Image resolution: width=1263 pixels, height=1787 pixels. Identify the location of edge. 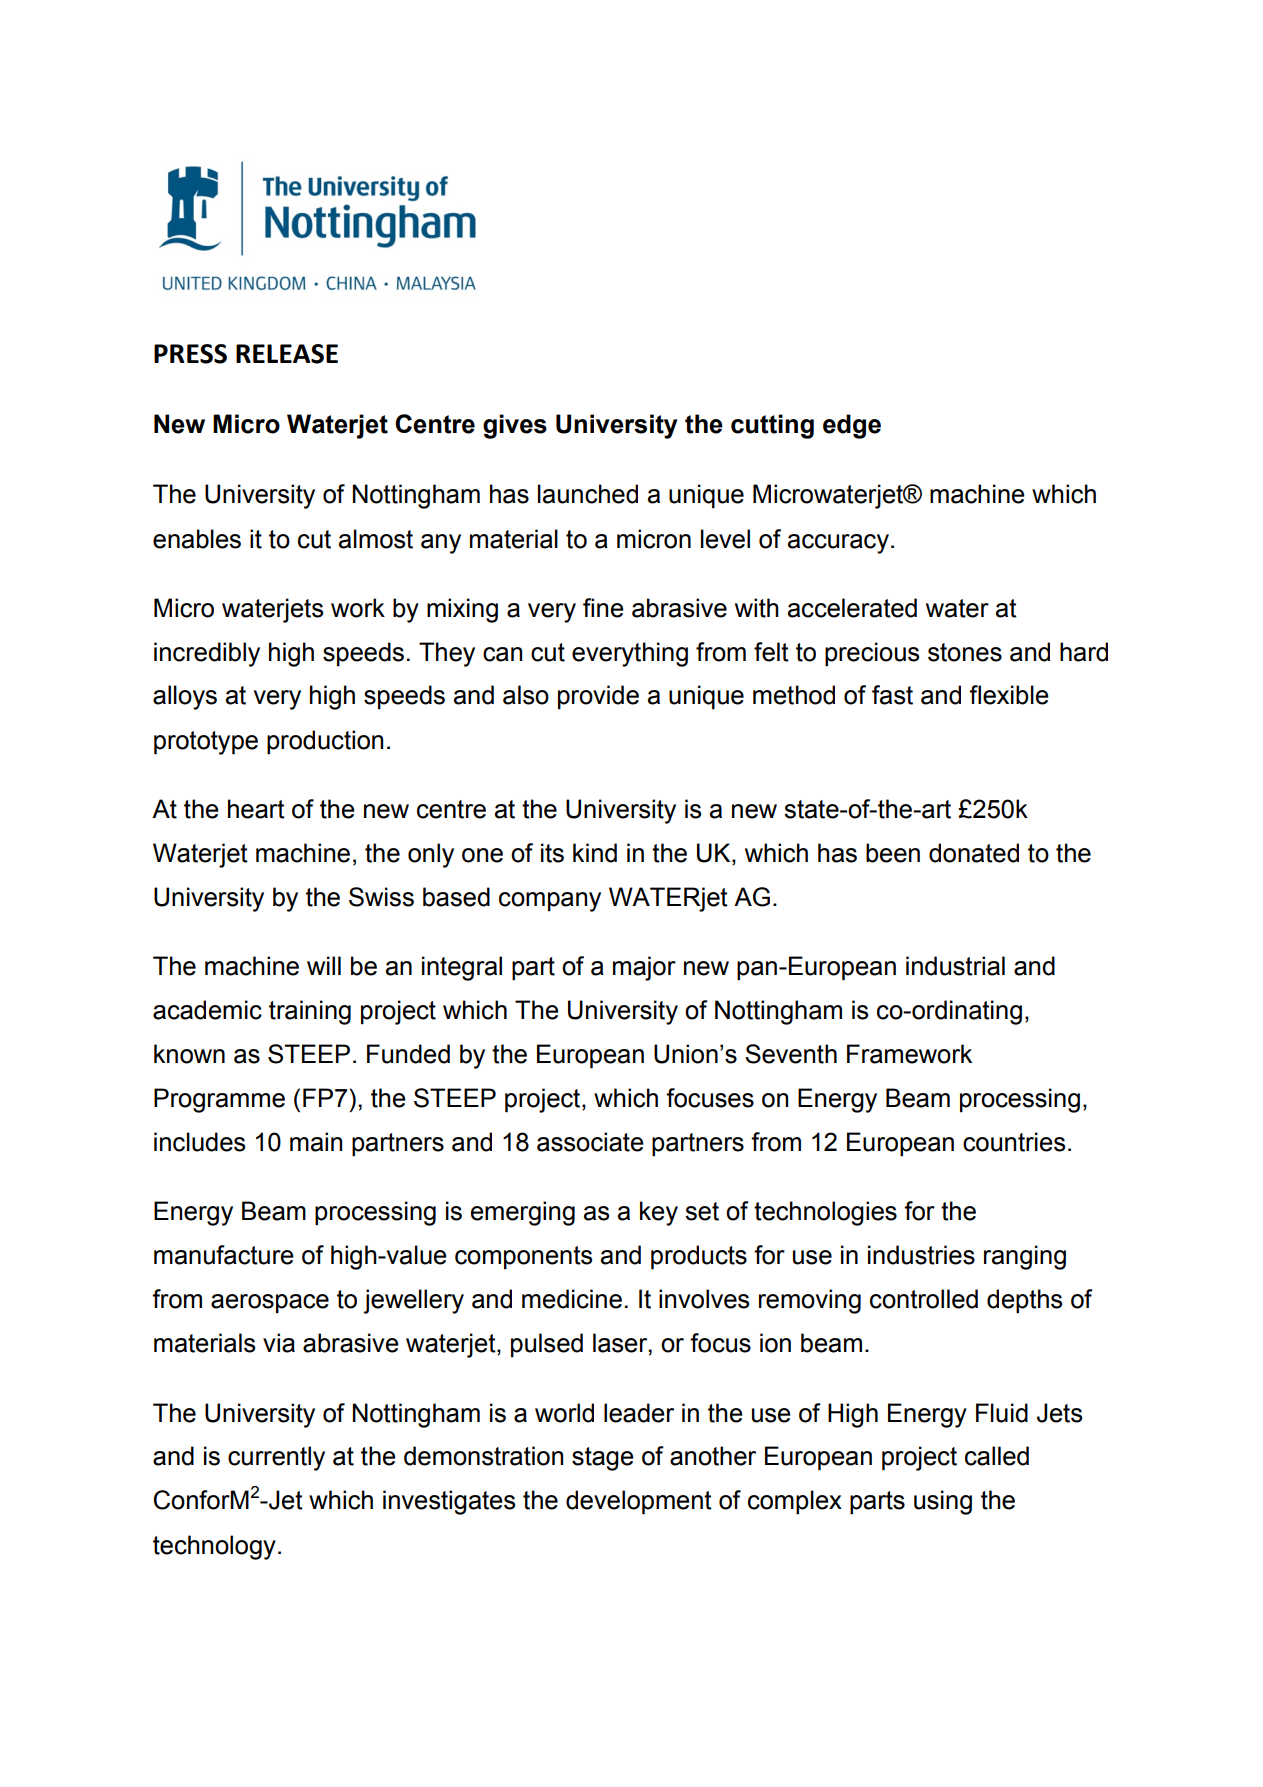
(852, 426).
